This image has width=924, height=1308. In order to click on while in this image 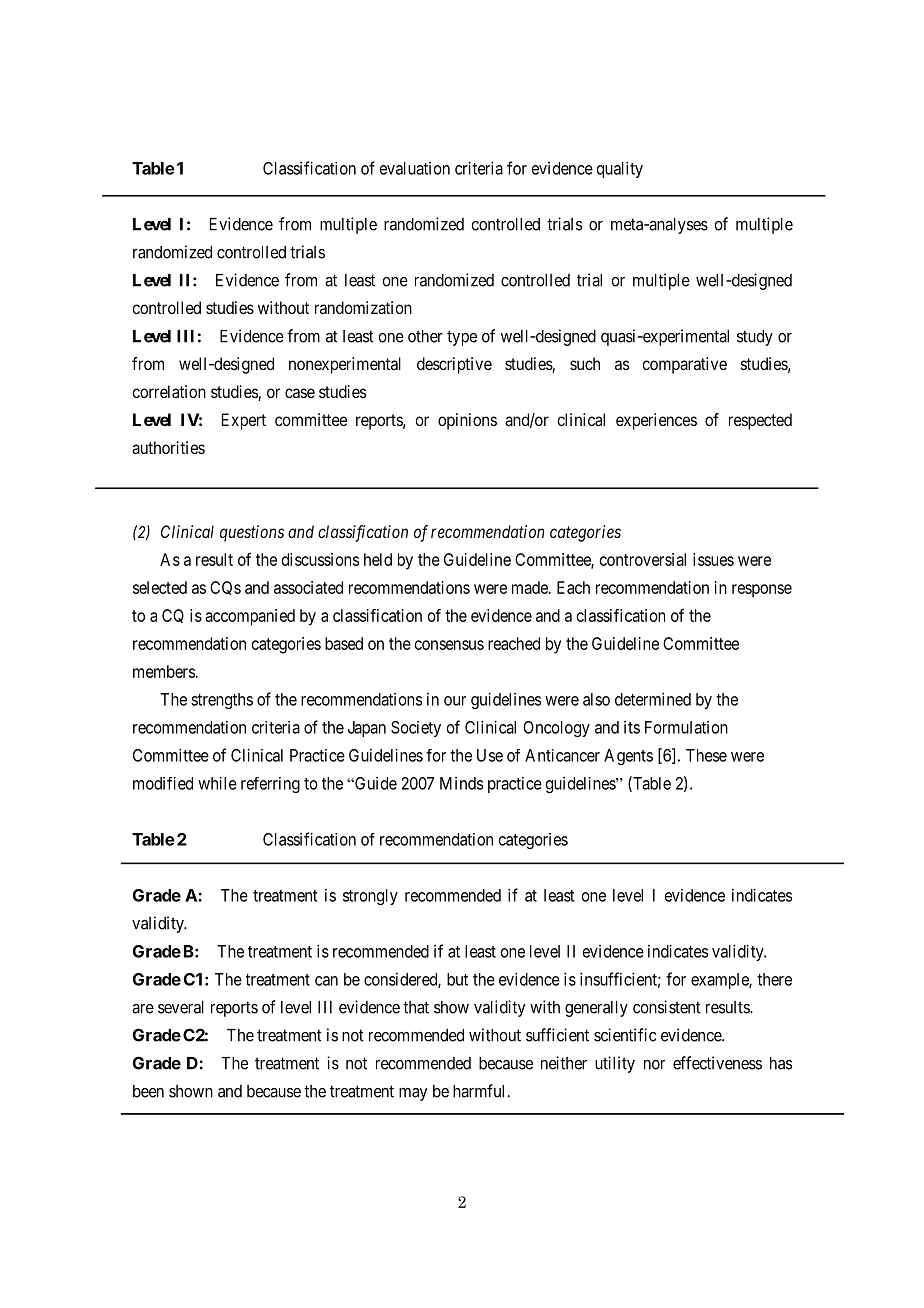, I will do `click(217, 783)`.
